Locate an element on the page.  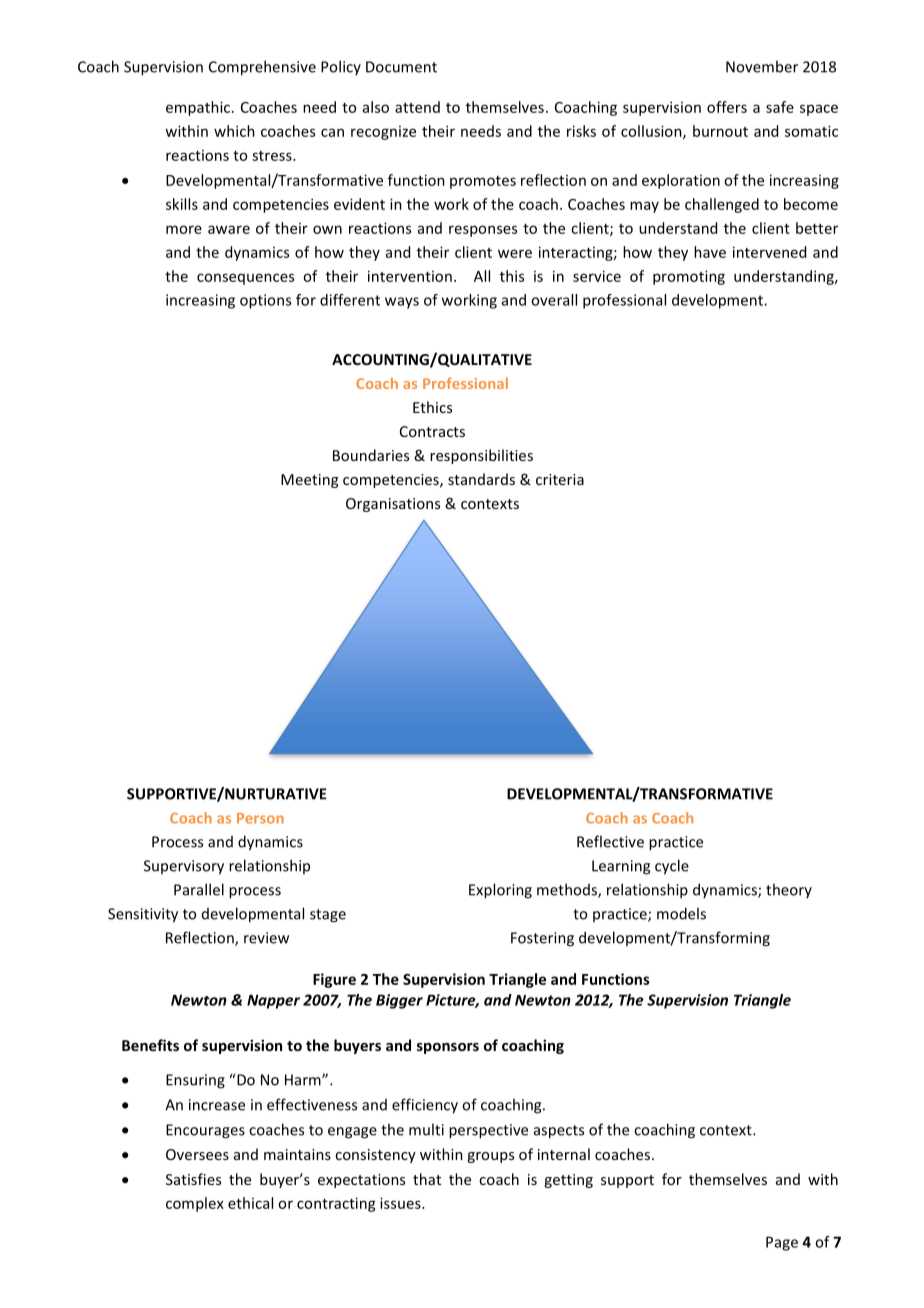
Person is located at coordinates (260, 818).
